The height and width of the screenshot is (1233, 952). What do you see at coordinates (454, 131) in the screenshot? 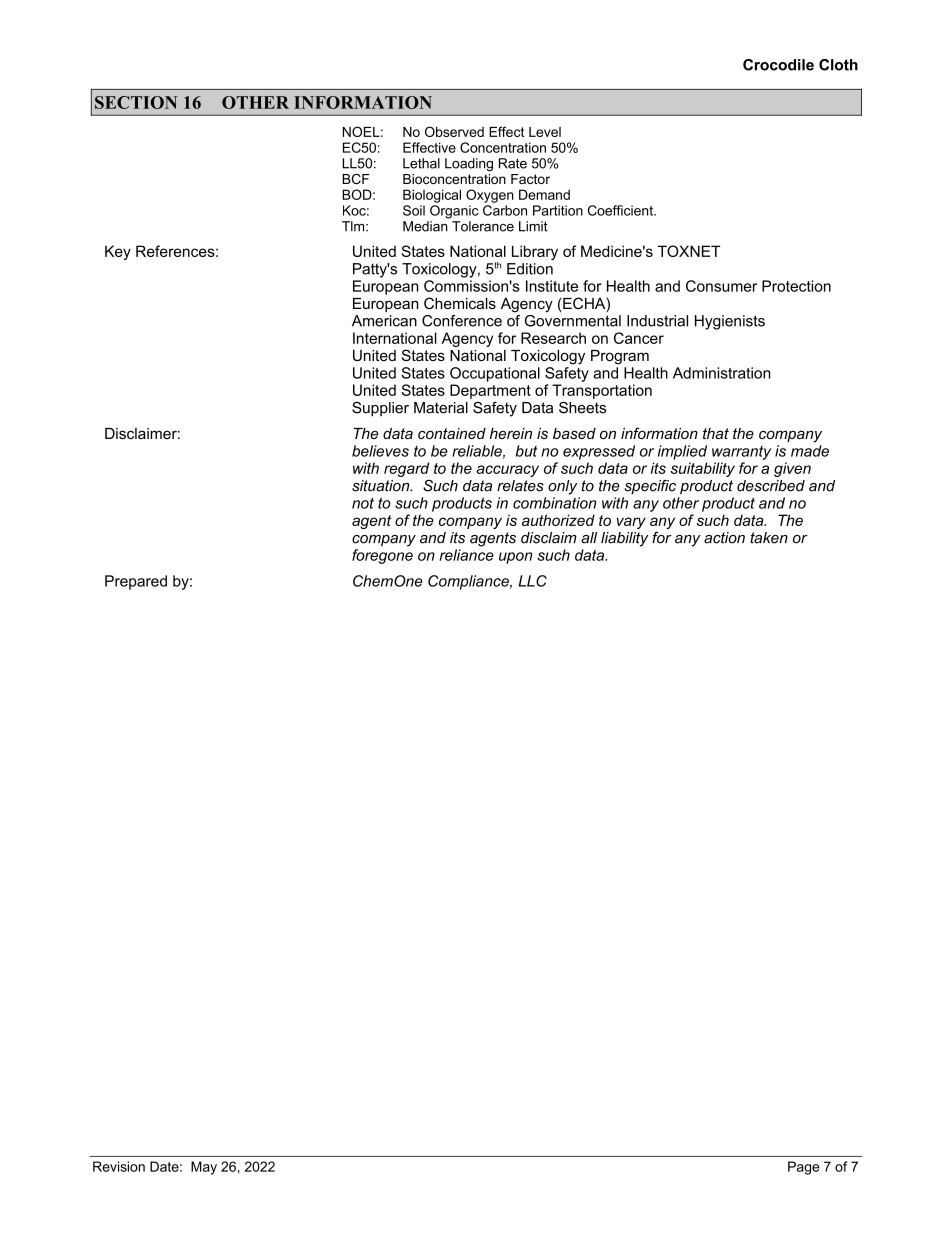
I see `Observed` at bounding box center [454, 131].
